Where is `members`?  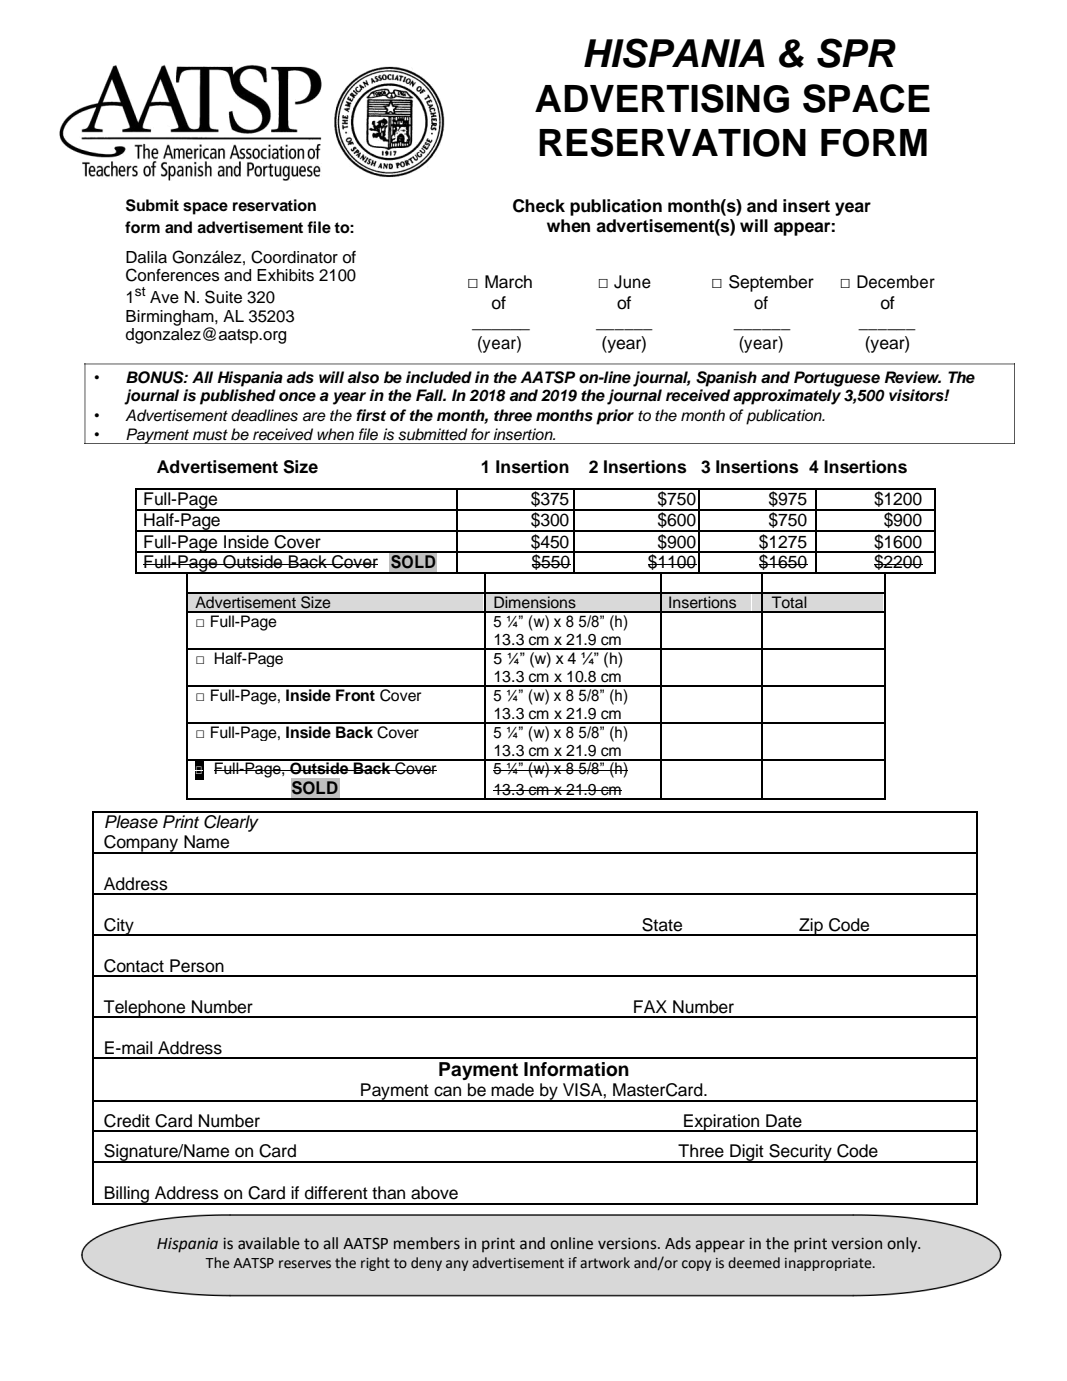 members is located at coordinates (427, 1243).
